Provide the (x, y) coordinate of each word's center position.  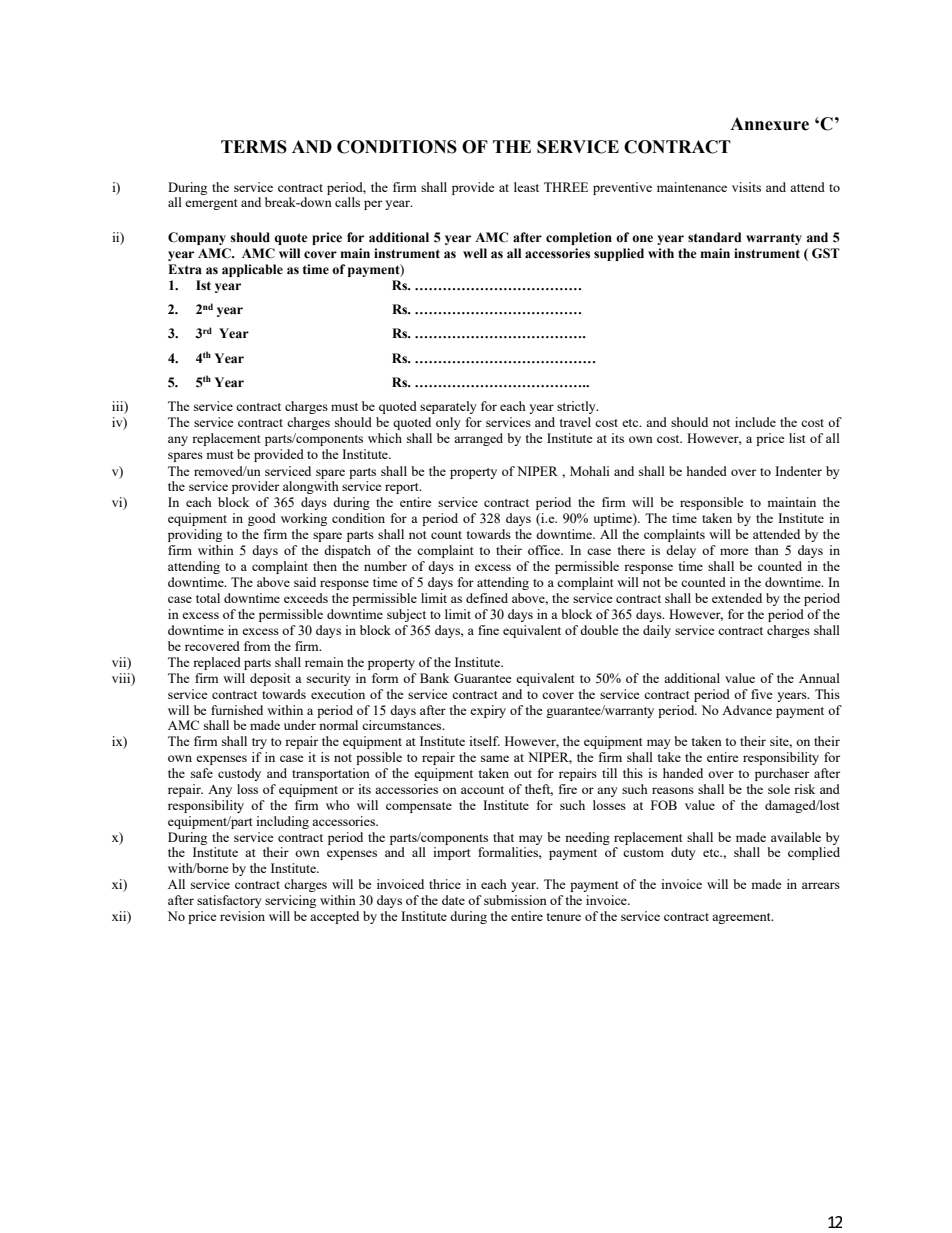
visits (746, 187)
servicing (290, 901)
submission (515, 900)
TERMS (254, 147)
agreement (742, 918)
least (526, 187)
